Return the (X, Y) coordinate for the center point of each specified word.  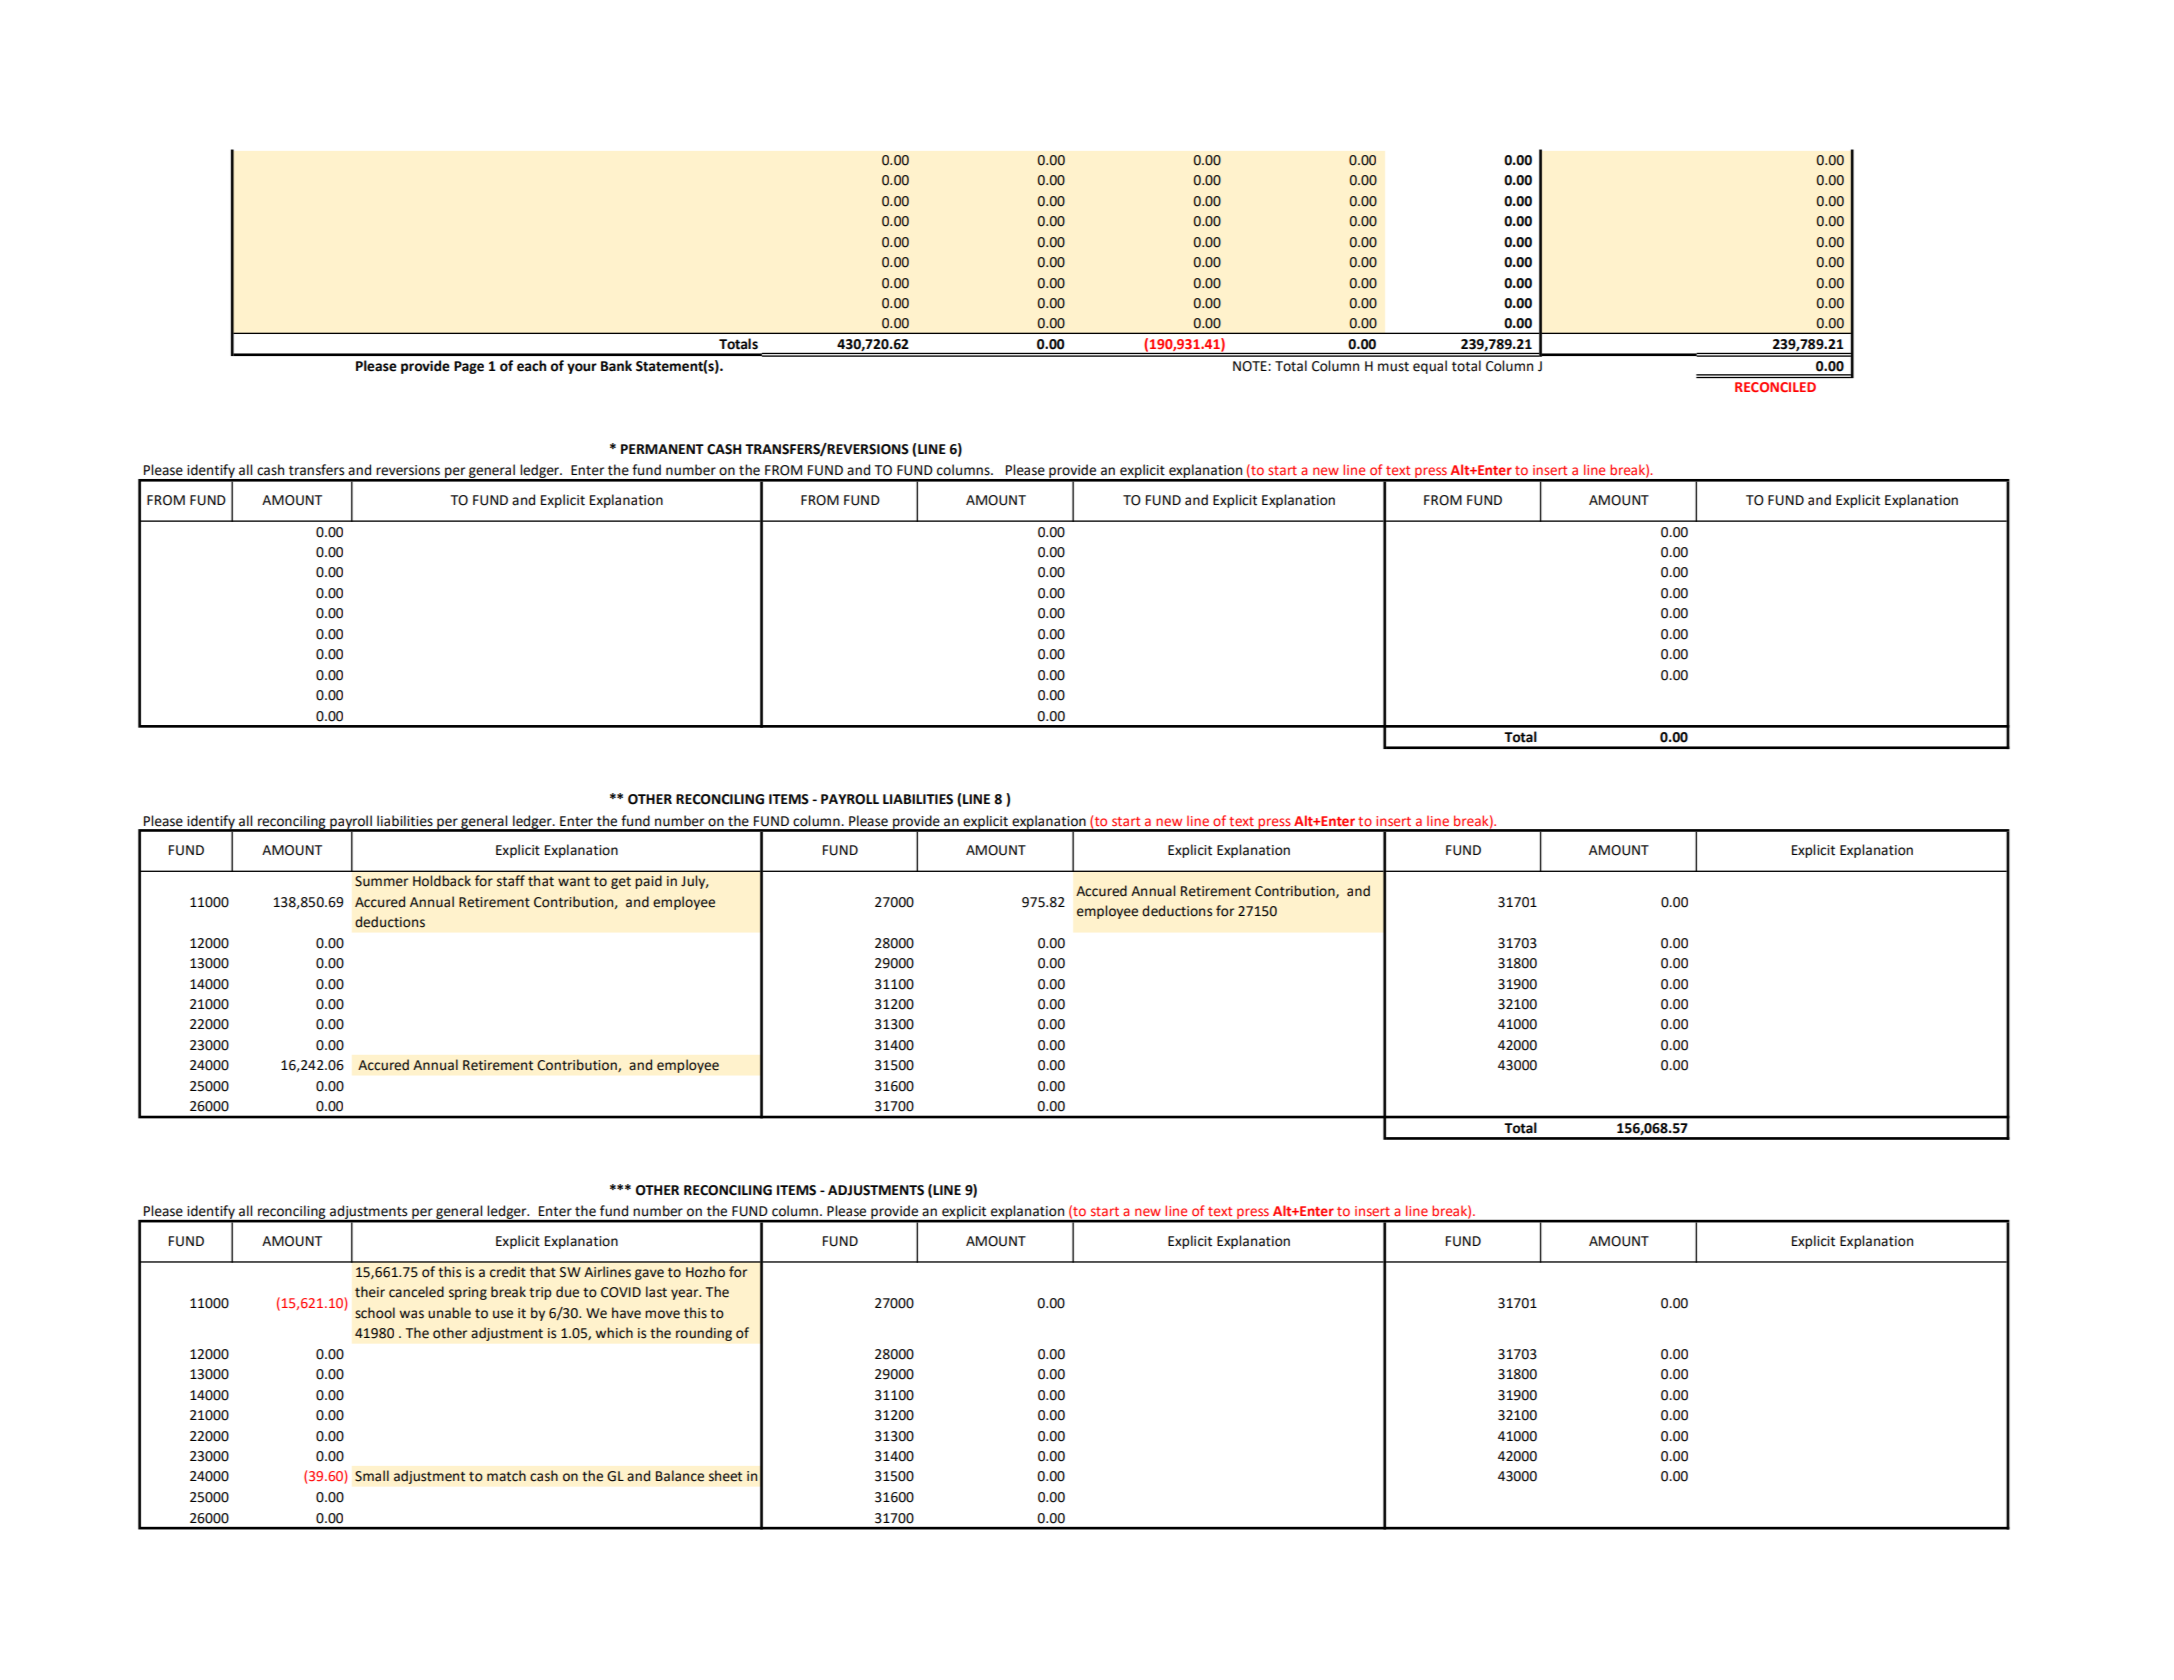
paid (648, 882)
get (621, 883)
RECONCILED (1775, 387)
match (506, 1476)
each (531, 366)
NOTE (1251, 366)
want (574, 882)
